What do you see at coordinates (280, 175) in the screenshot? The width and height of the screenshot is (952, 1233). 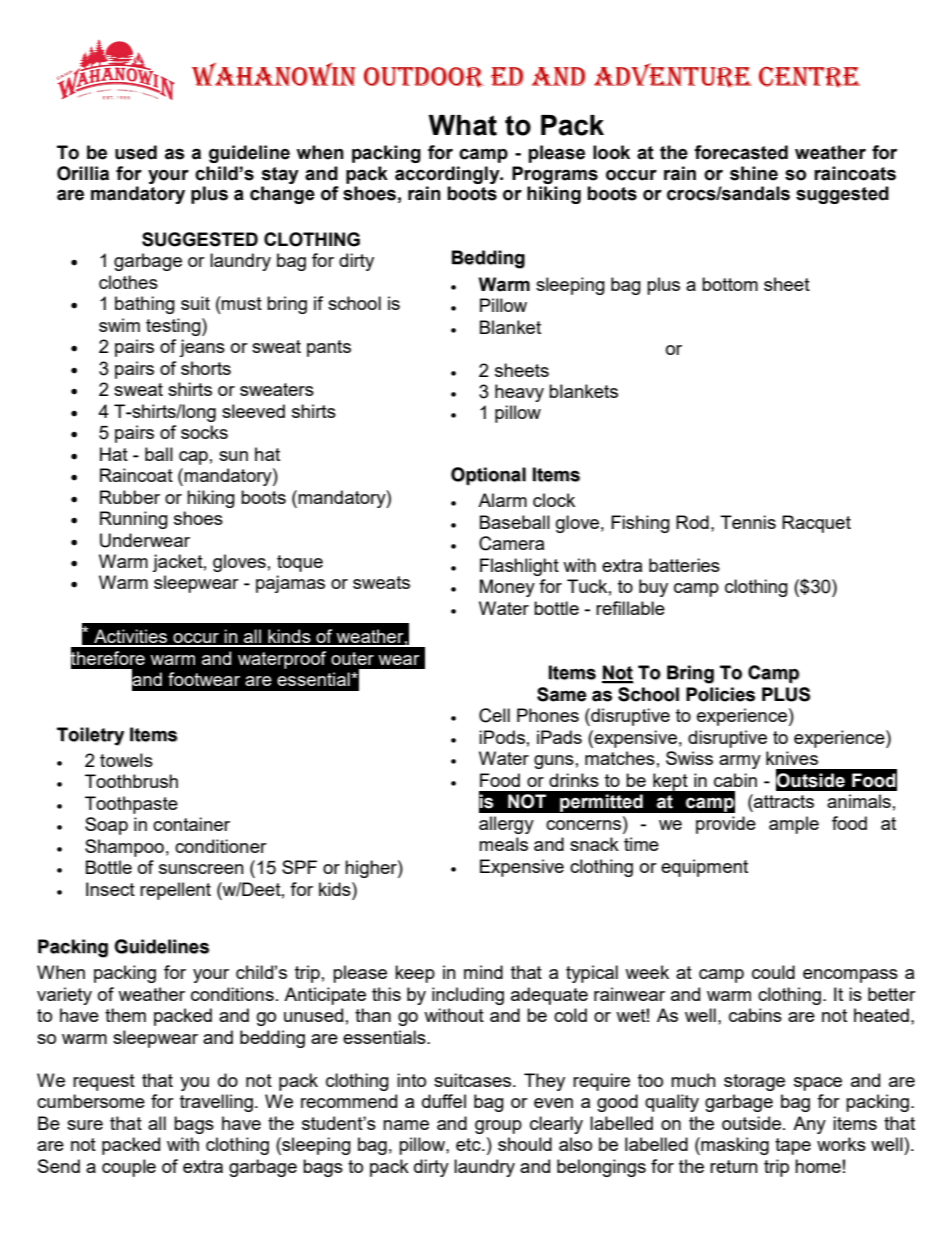 I see `stay` at bounding box center [280, 175].
